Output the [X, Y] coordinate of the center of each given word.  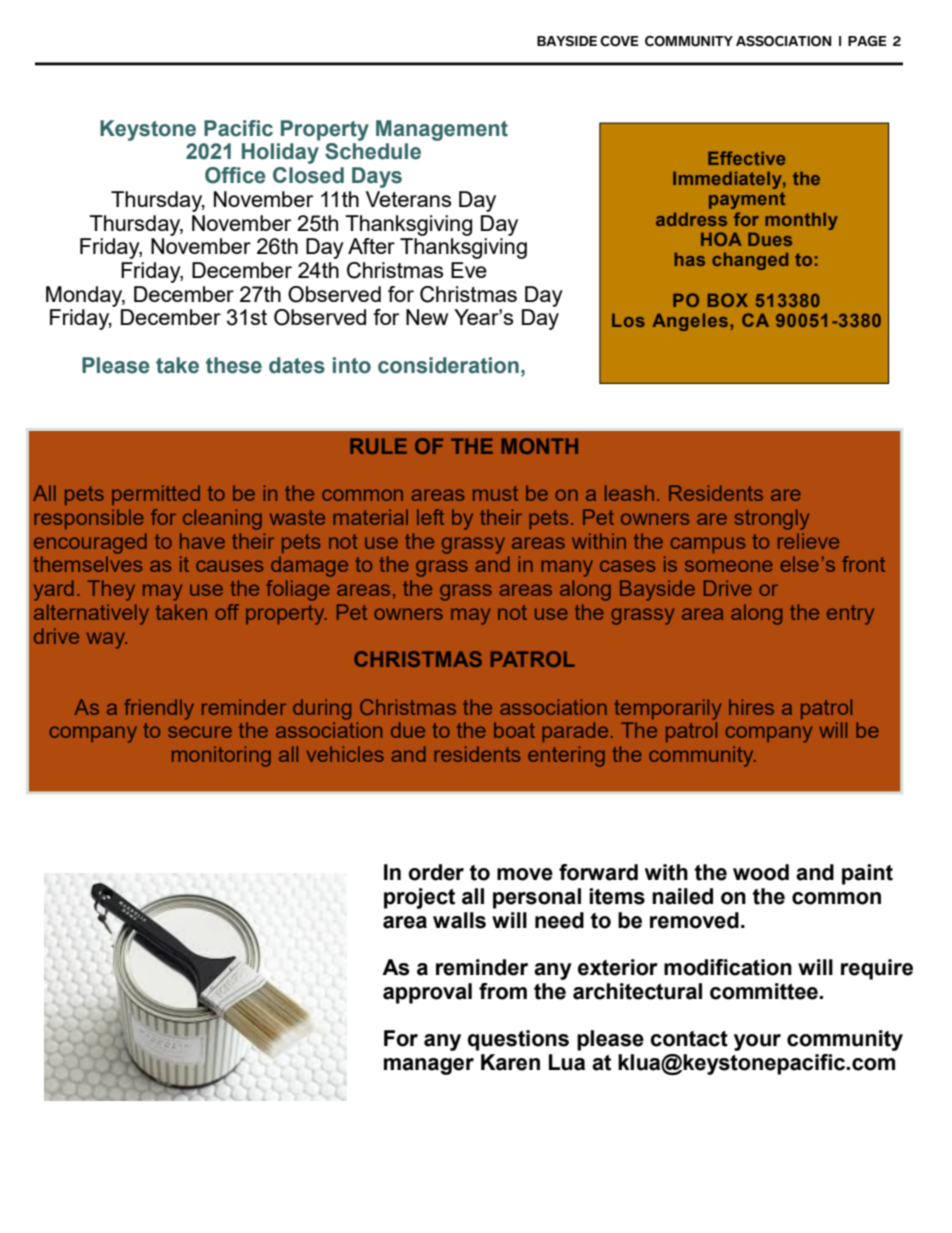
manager [429, 1066]
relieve [808, 541]
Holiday [280, 153]
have [202, 541]
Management [442, 130]
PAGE [867, 41]
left [430, 517]
